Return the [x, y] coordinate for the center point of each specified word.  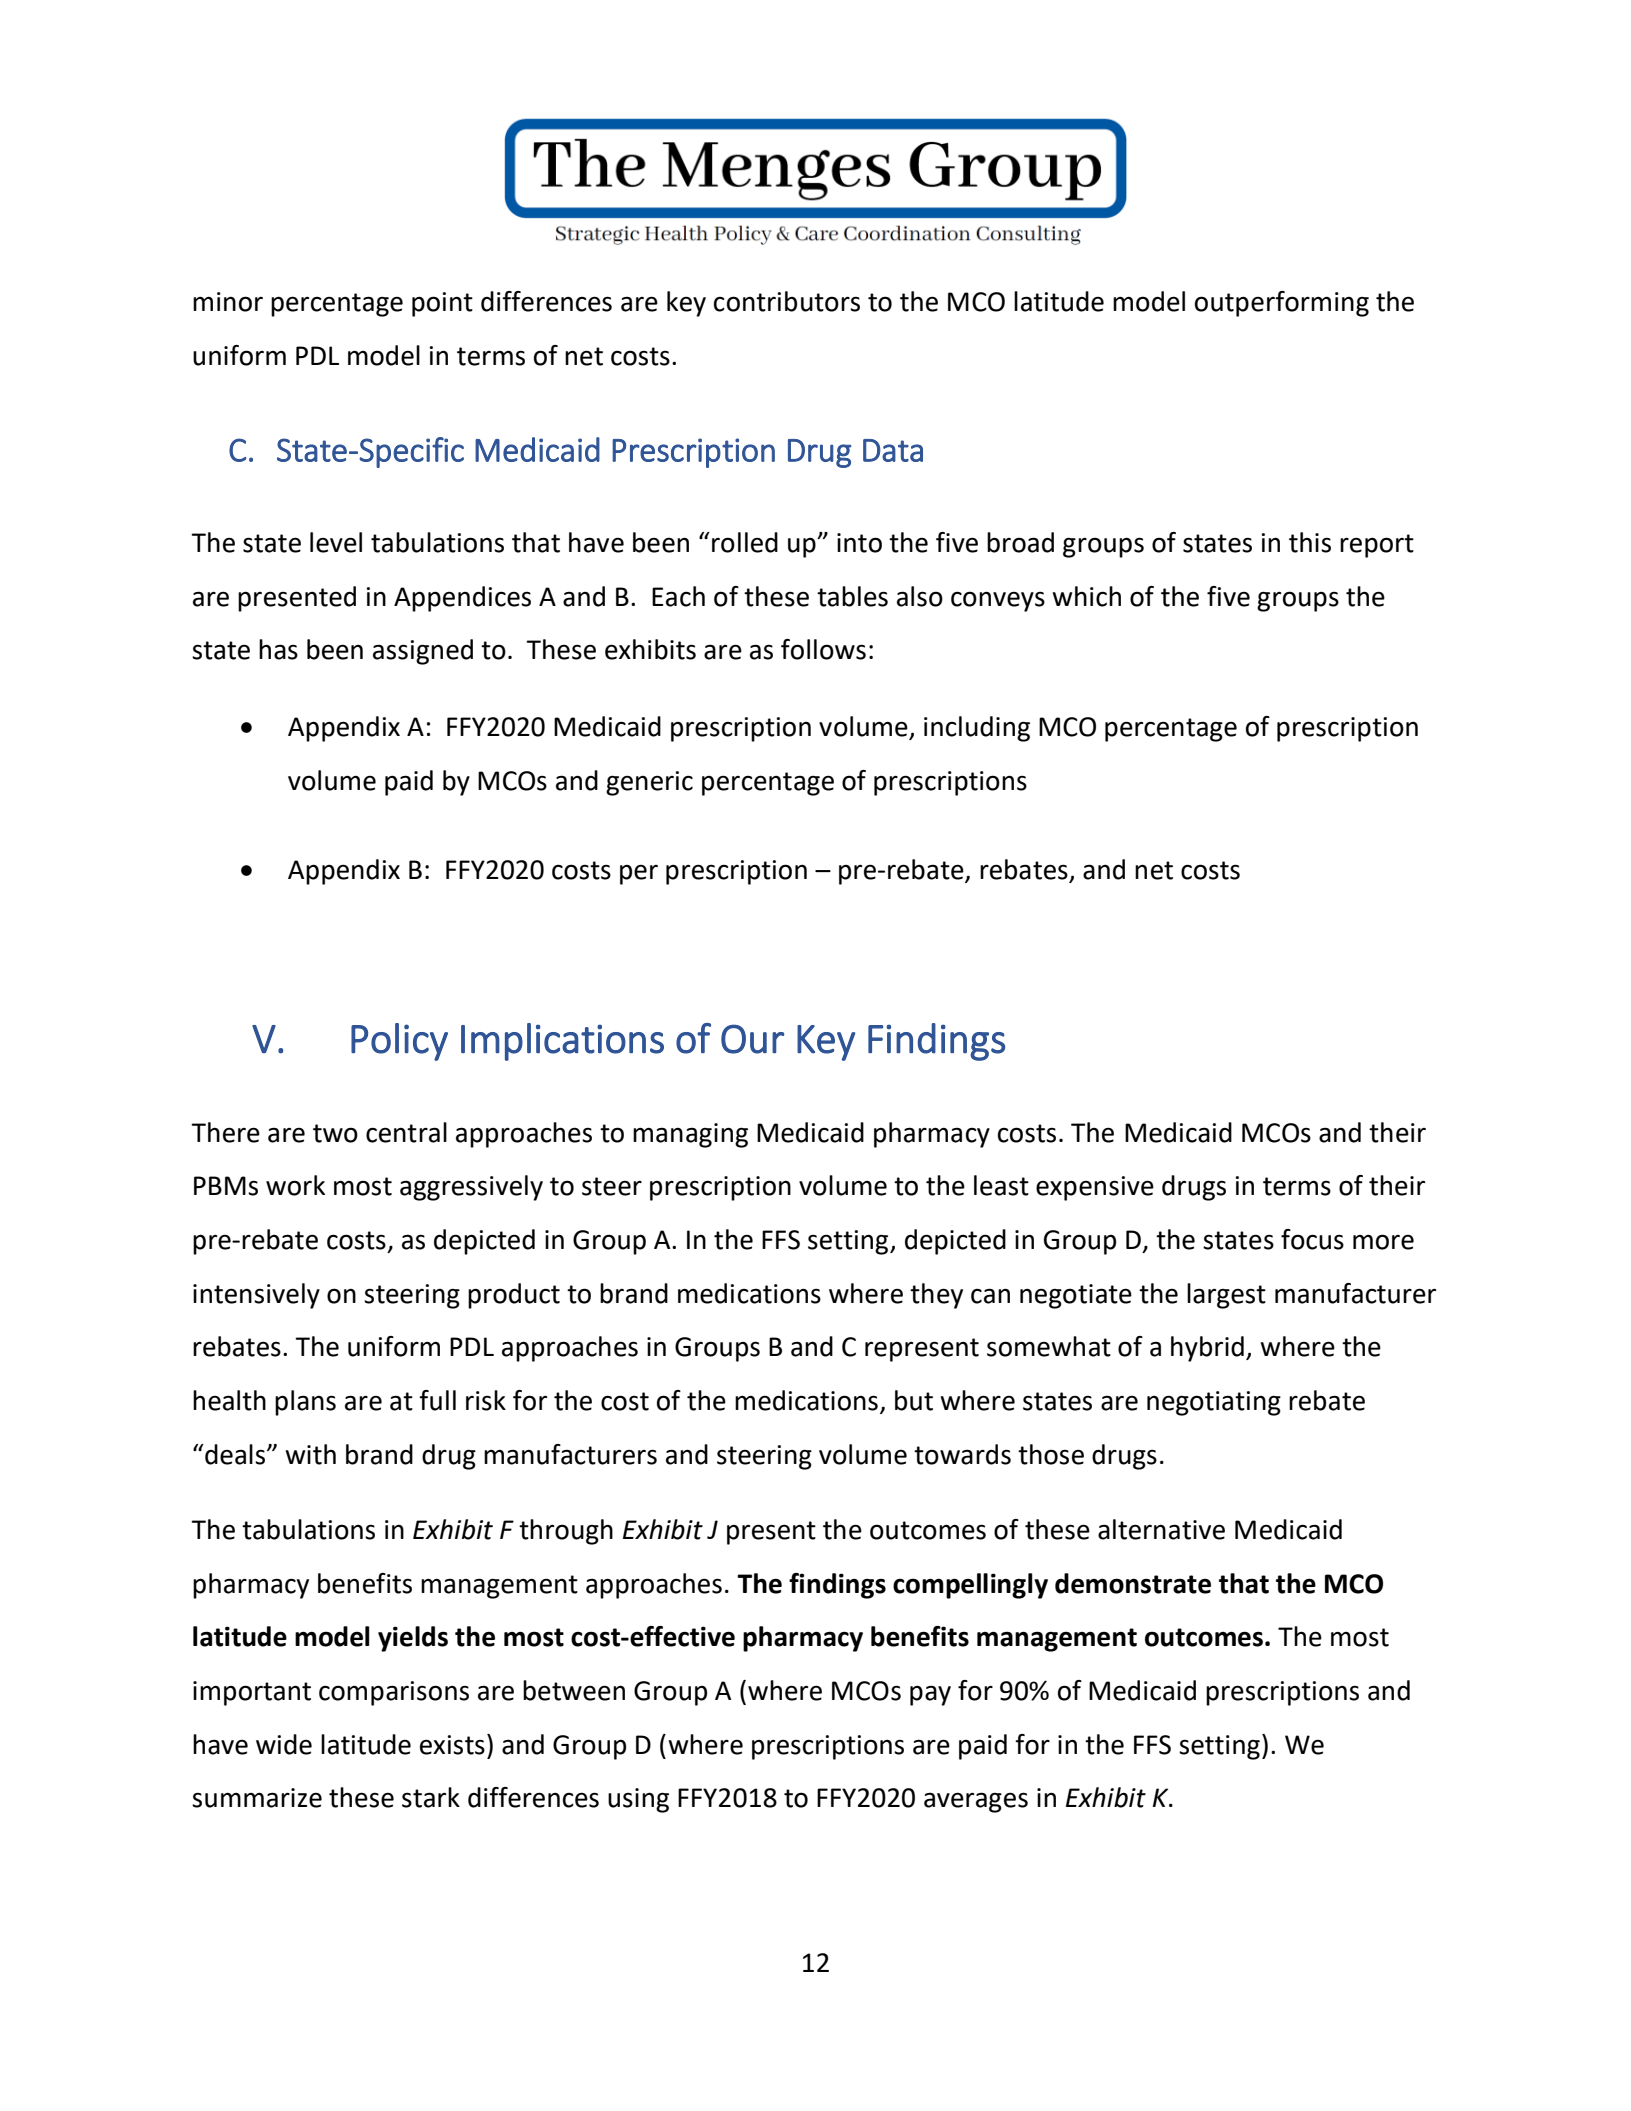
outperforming [1282, 304]
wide [284, 1744]
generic [649, 783]
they [936, 1296]
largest [1226, 1296]
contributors [787, 301]
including [977, 729]
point [442, 304]
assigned [423, 652]
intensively [256, 1296]
